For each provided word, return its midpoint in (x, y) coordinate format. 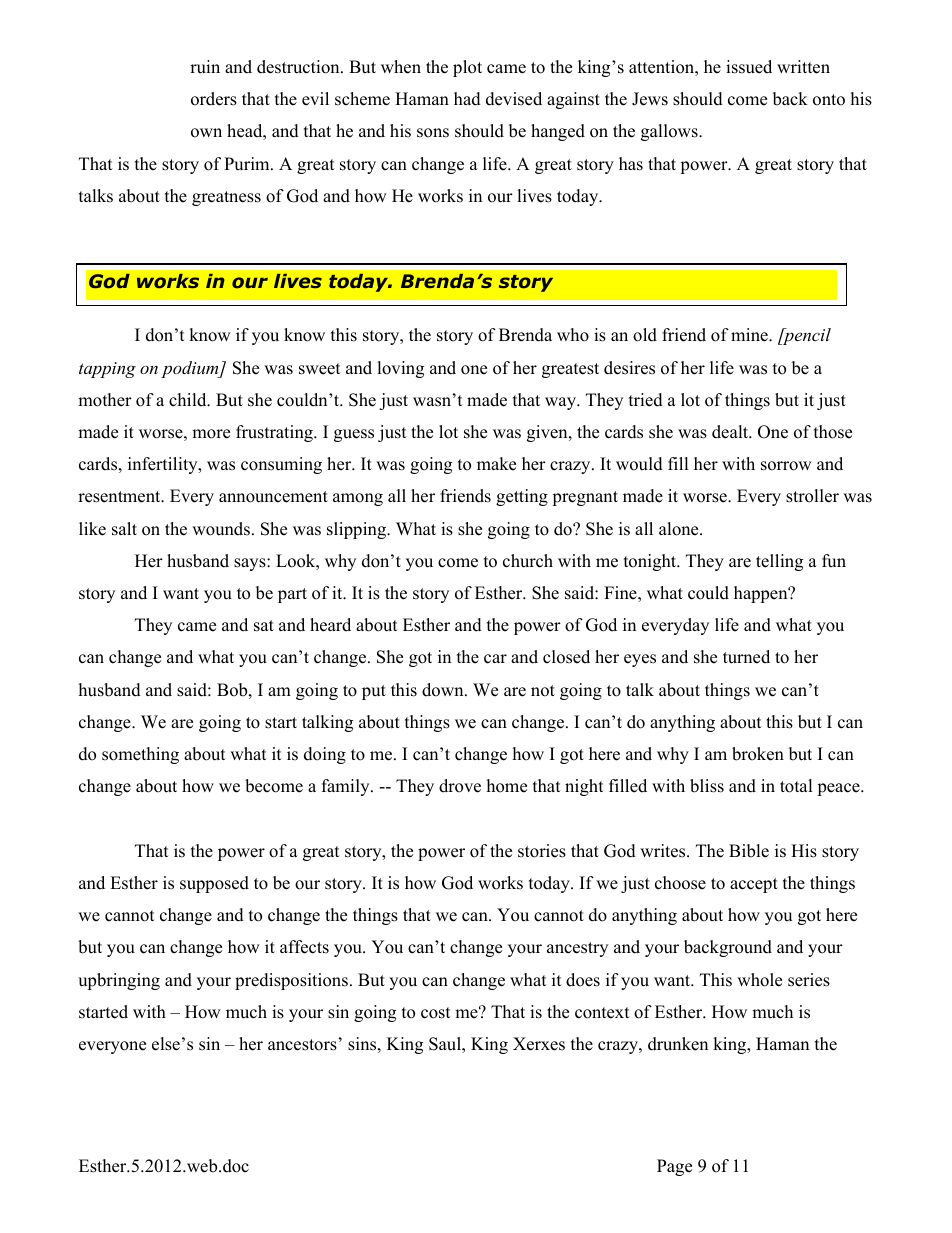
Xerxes (539, 1044)
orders (214, 99)
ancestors (302, 1045)
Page (674, 1167)
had (467, 99)
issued (749, 67)
